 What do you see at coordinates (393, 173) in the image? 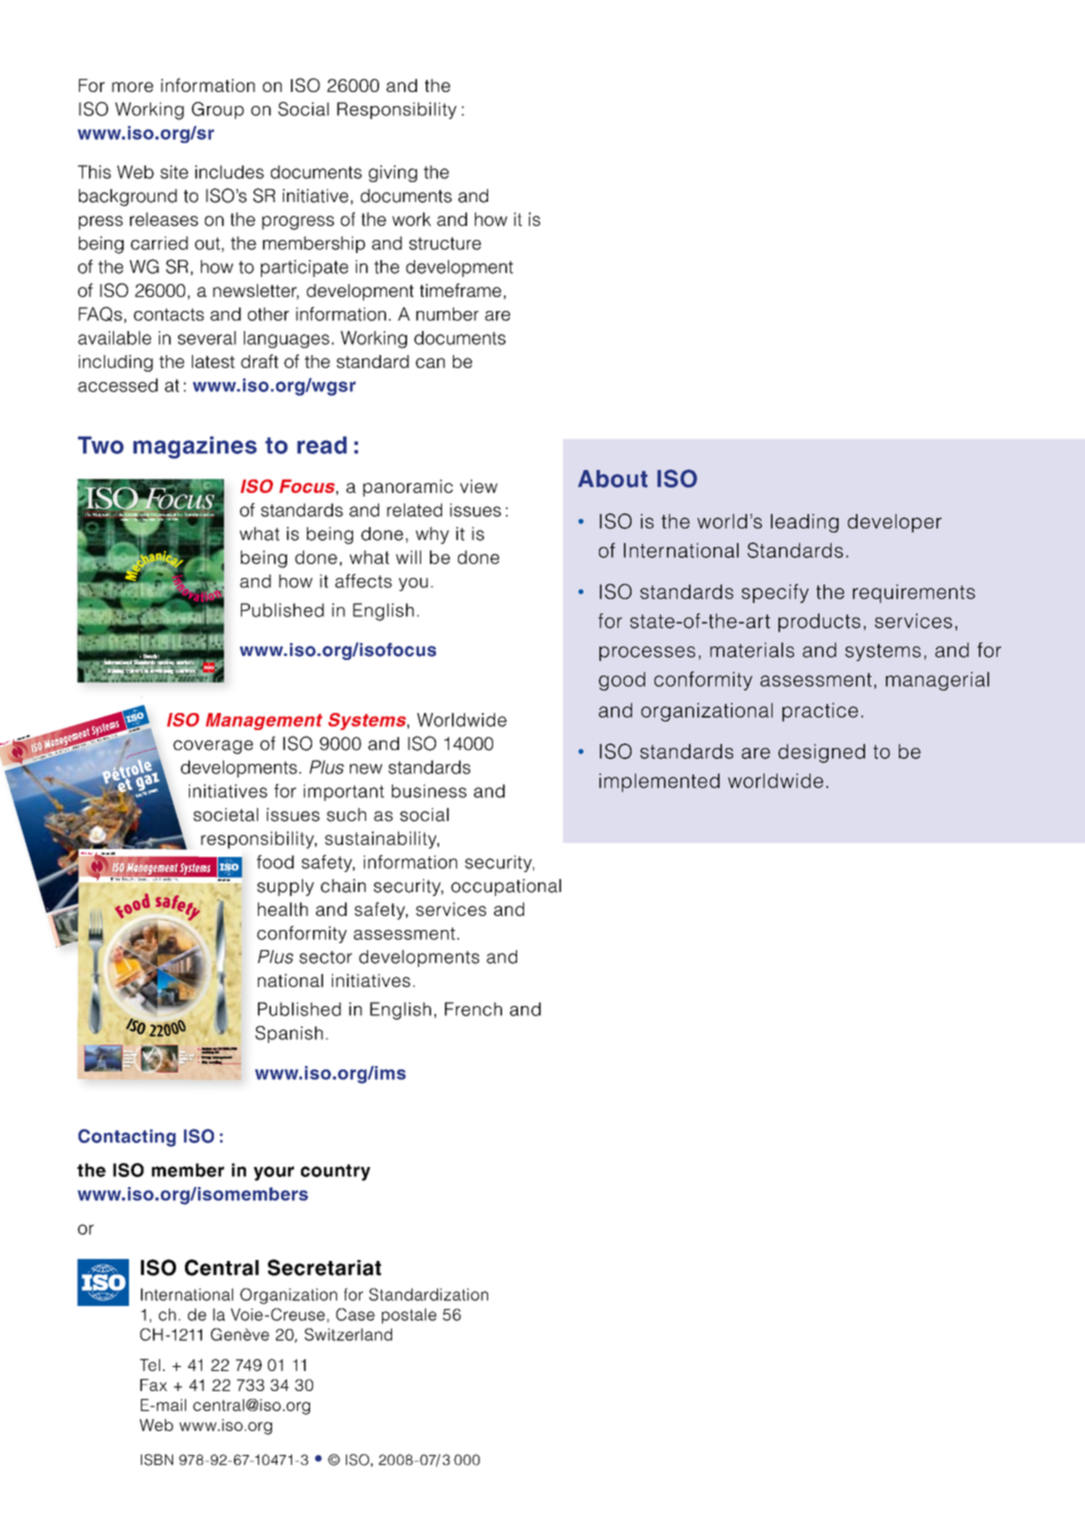
I see `giving` at bounding box center [393, 173].
